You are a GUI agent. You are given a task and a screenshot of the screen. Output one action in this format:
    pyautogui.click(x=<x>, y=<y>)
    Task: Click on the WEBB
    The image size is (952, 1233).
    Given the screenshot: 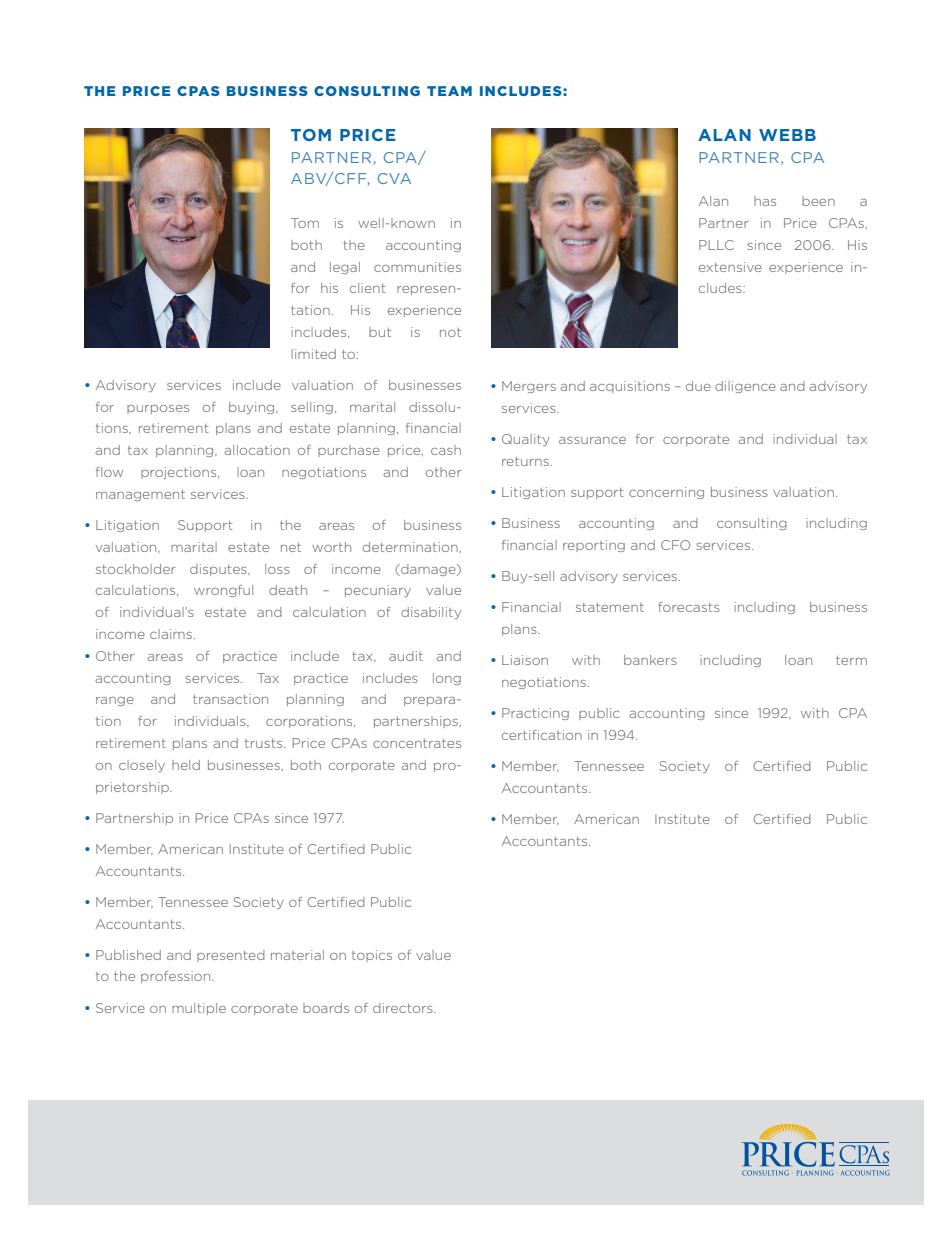 What is the action you would take?
    pyautogui.click(x=787, y=135)
